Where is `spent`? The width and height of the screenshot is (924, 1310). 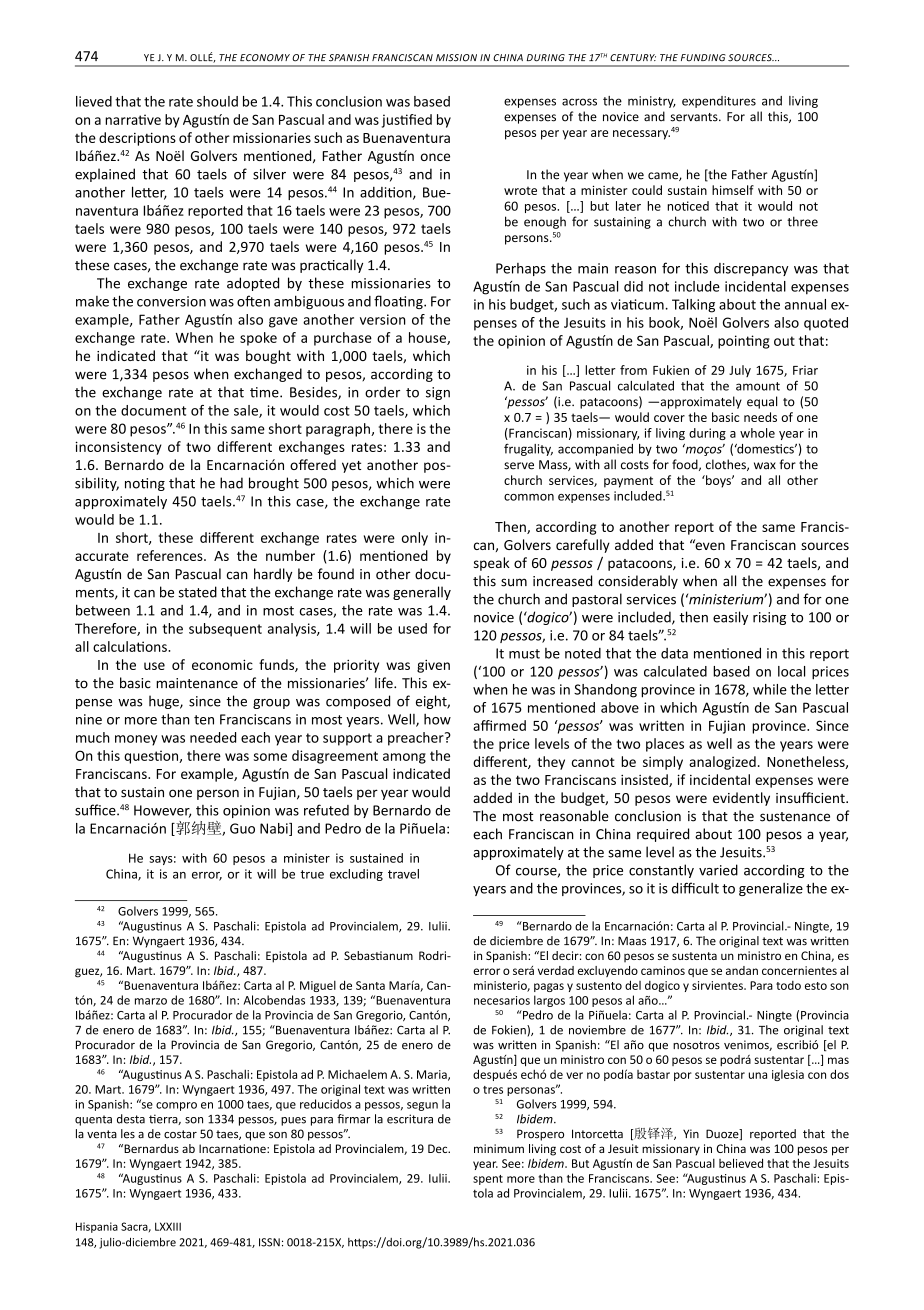 spent is located at coordinates (488, 1180).
